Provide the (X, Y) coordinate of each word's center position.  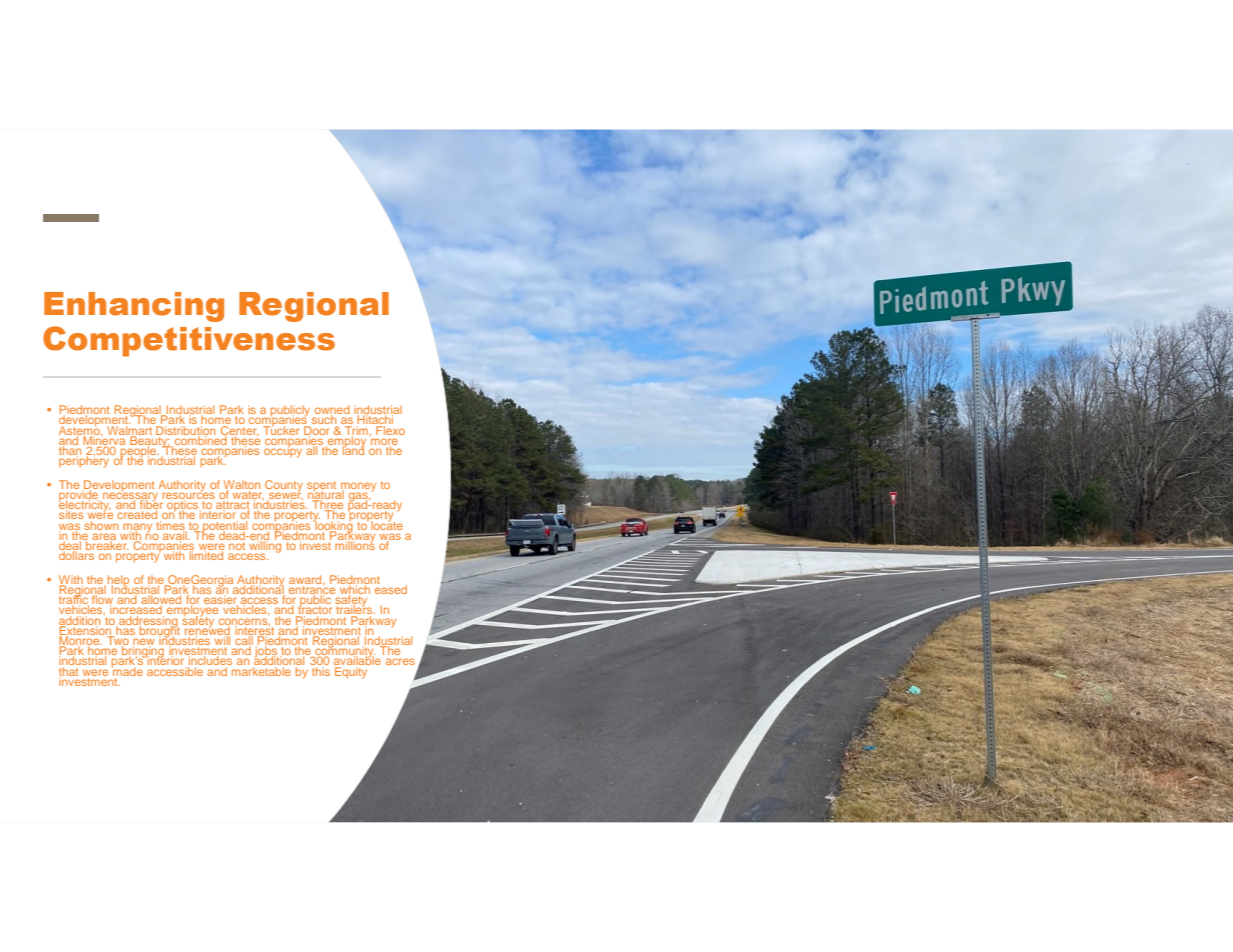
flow (103, 598)
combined (200, 439)
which (355, 589)
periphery (85, 461)
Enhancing (134, 307)
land (353, 449)
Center (239, 430)
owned (332, 411)
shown (101, 524)
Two (117, 641)
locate (386, 524)
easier (220, 600)
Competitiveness (189, 341)
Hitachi (375, 420)
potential (225, 526)
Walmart (130, 430)
